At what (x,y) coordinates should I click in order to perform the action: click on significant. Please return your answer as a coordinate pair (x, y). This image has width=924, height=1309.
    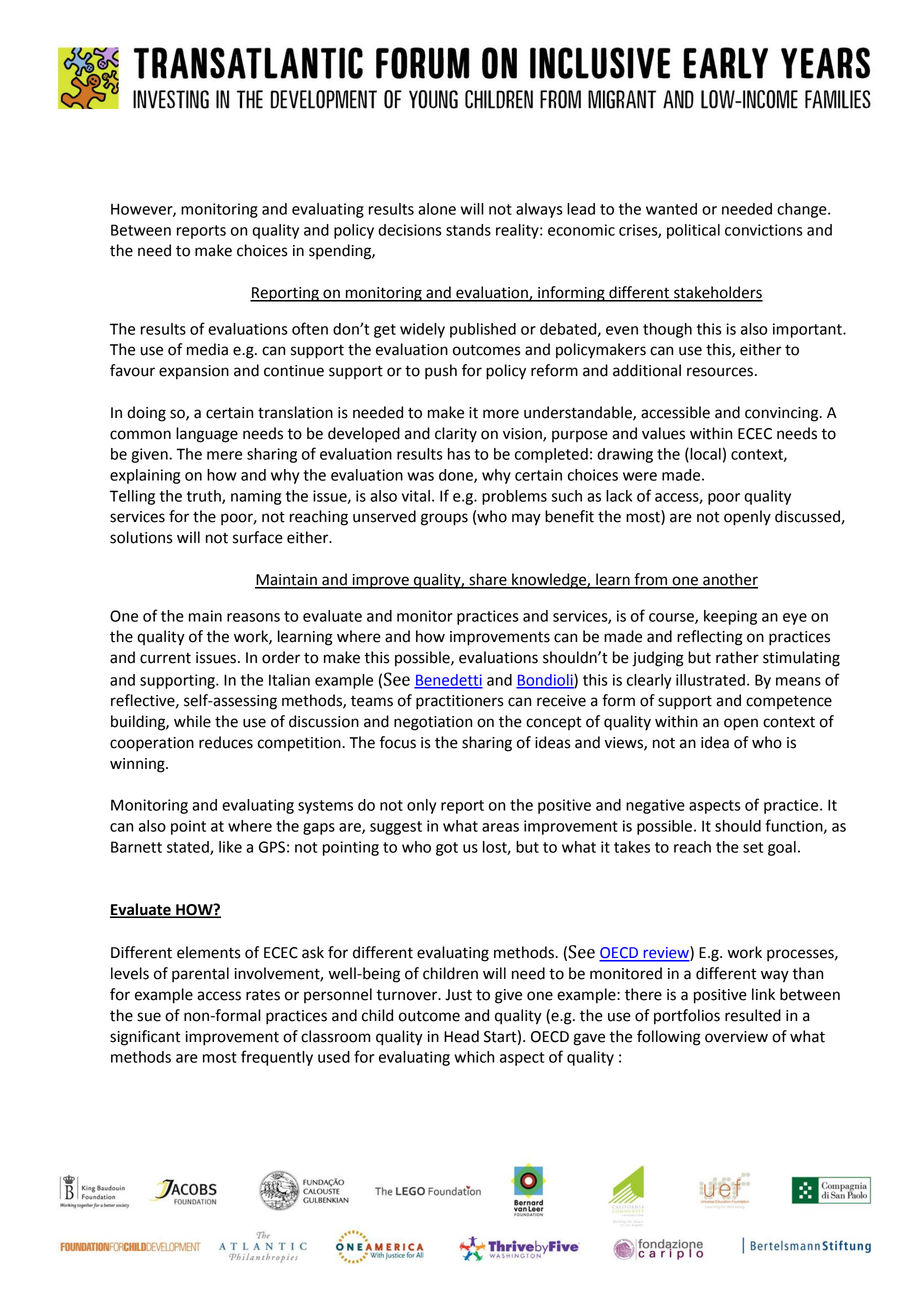
    Looking at the image, I should click on (145, 1038).
